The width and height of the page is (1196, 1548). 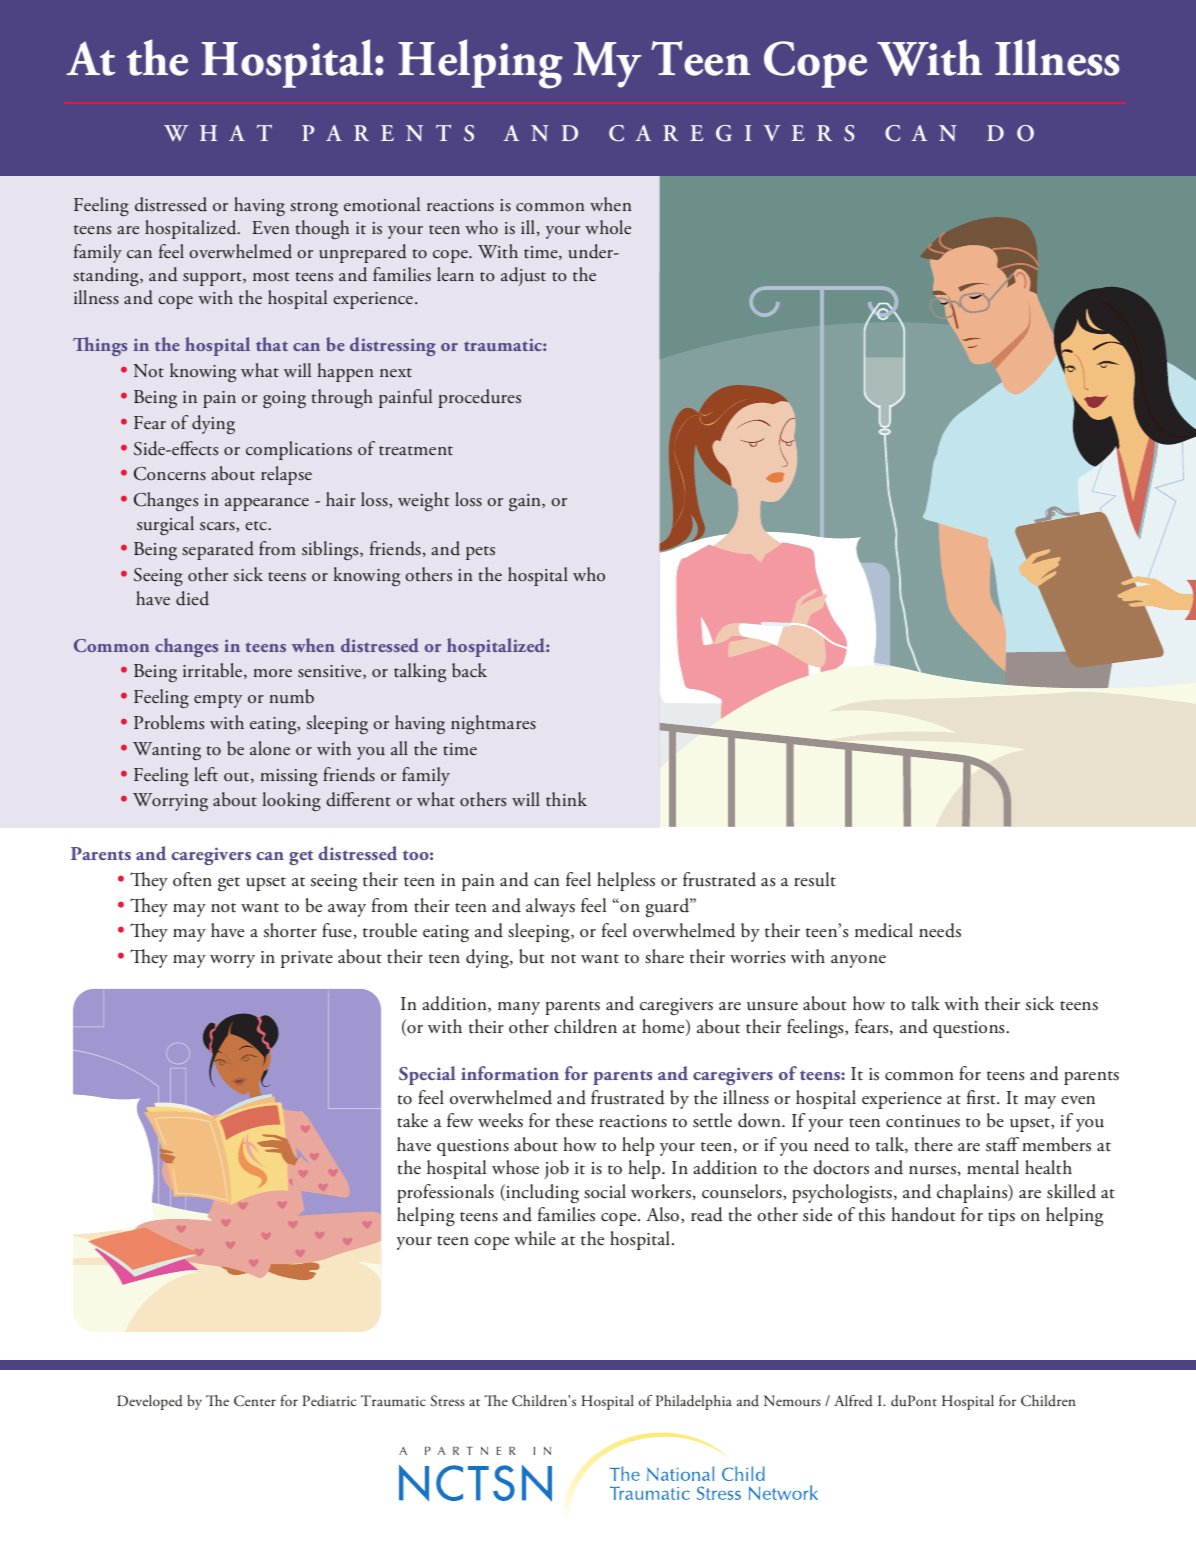 What do you see at coordinates (566, 799) in the page?
I see `think` at bounding box center [566, 799].
